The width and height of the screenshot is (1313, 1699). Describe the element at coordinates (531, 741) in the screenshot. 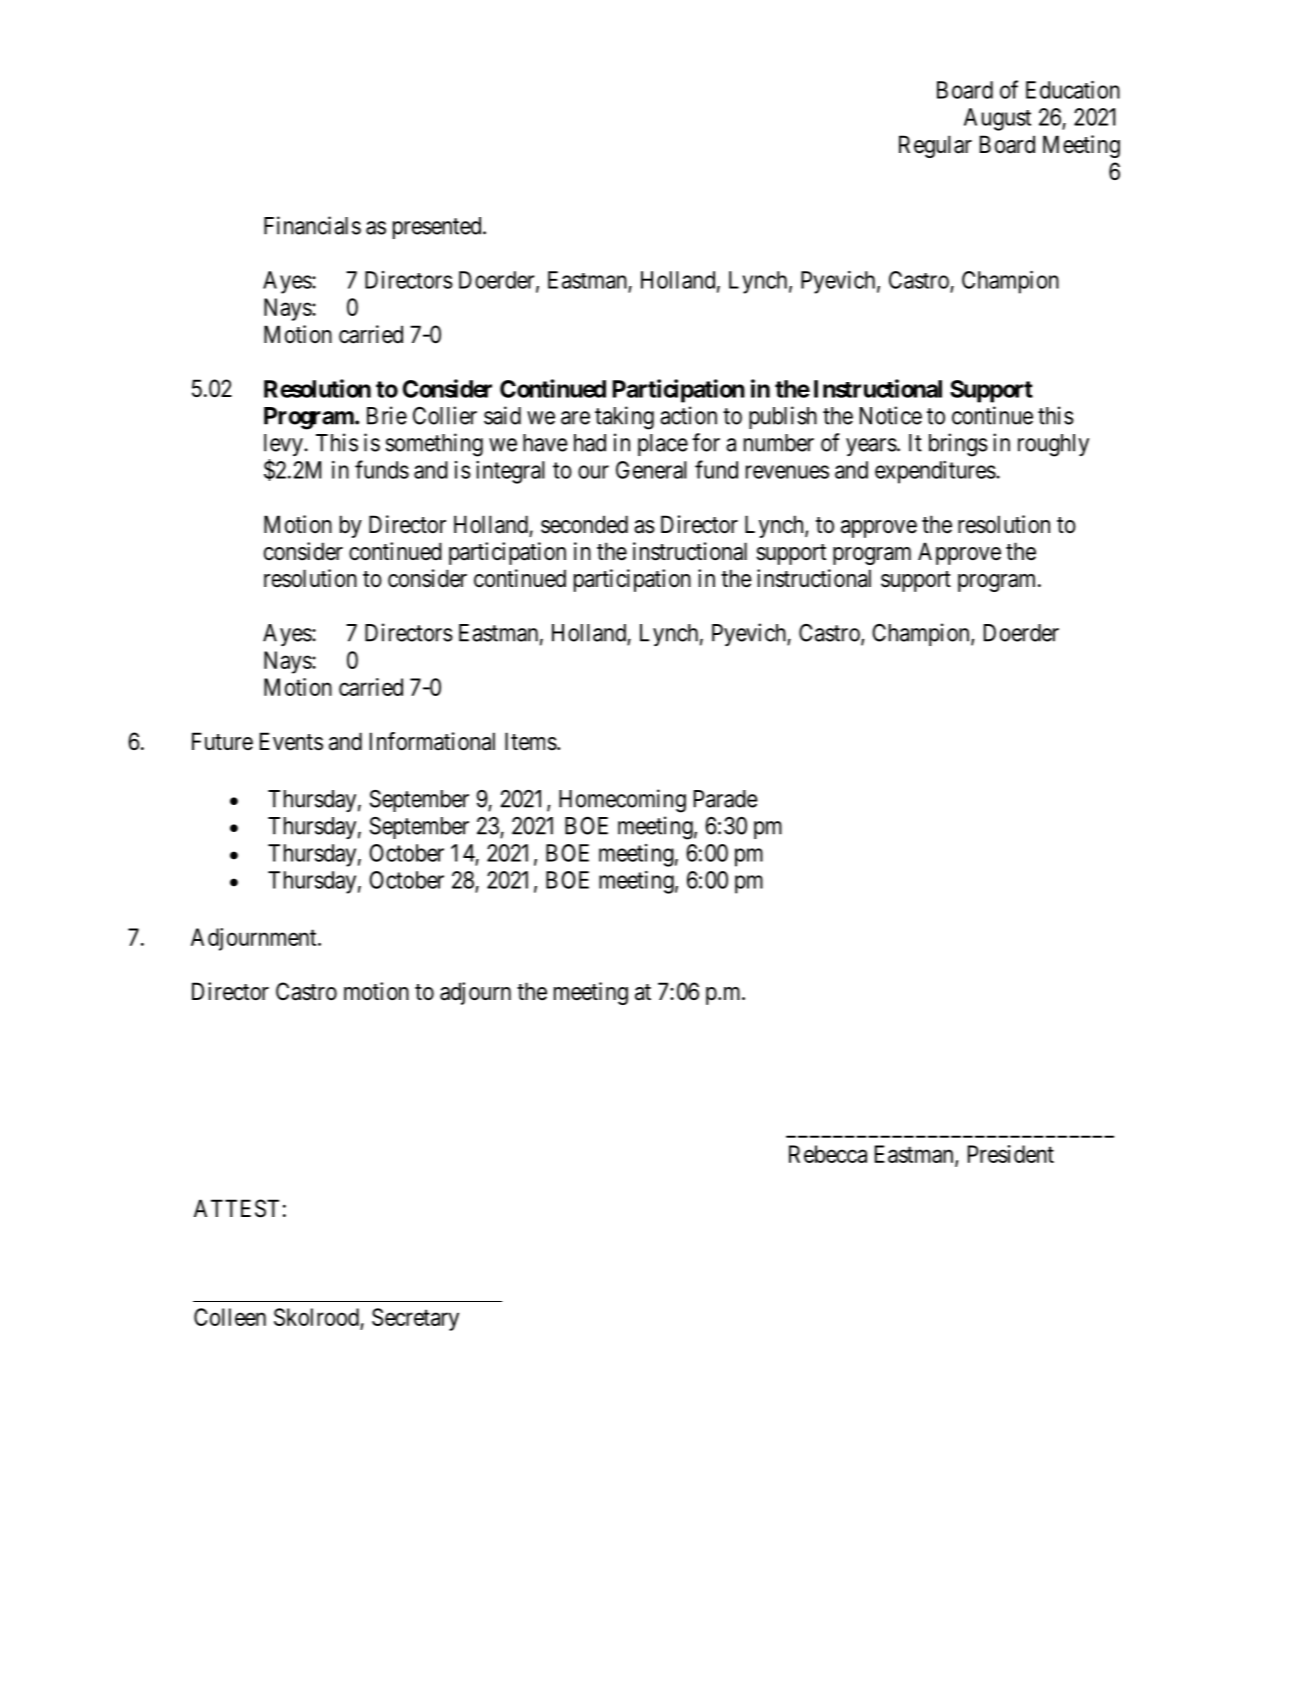

I see `Items` at that location.
